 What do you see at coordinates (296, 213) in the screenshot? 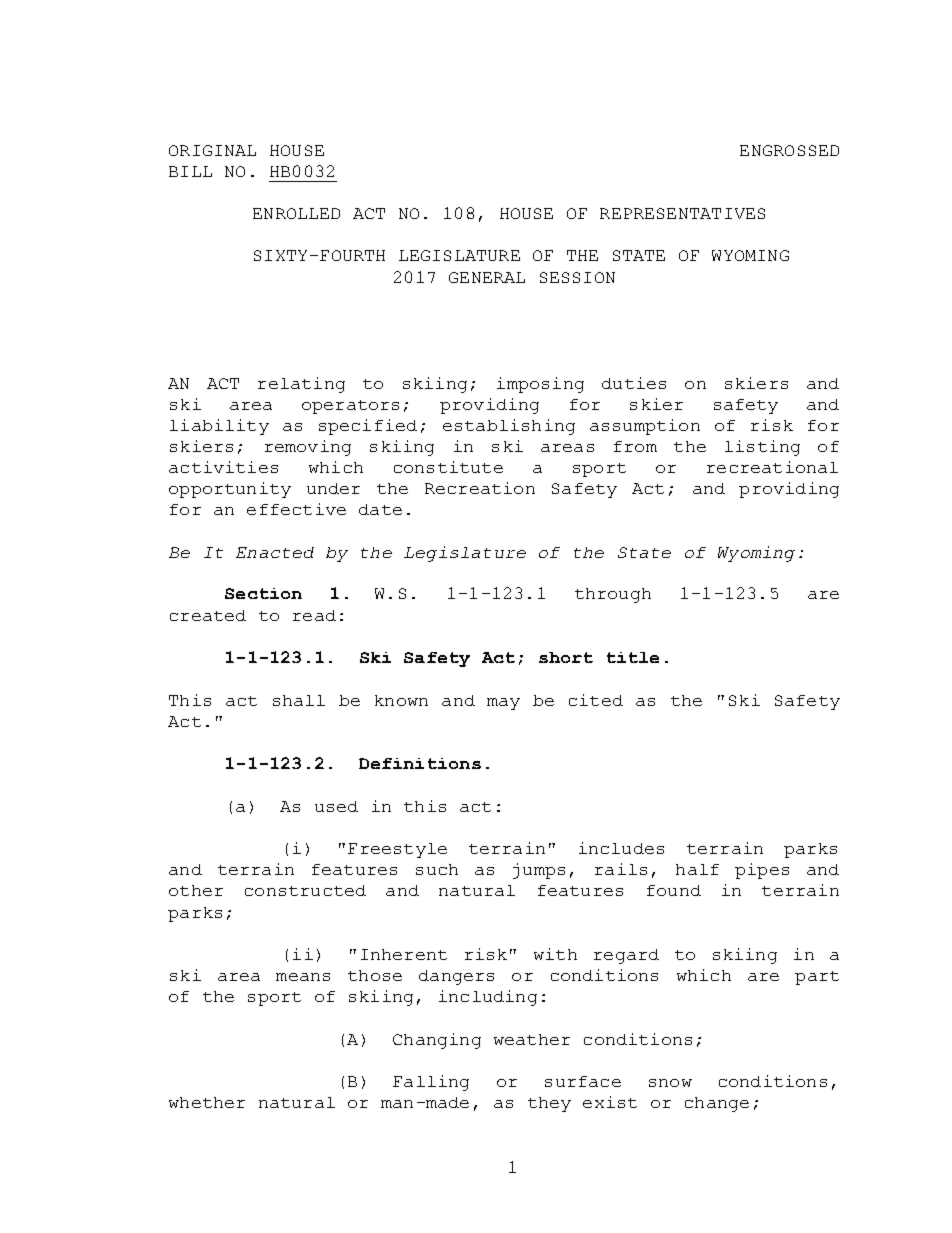
I see `ENROLLED` at bounding box center [296, 213].
